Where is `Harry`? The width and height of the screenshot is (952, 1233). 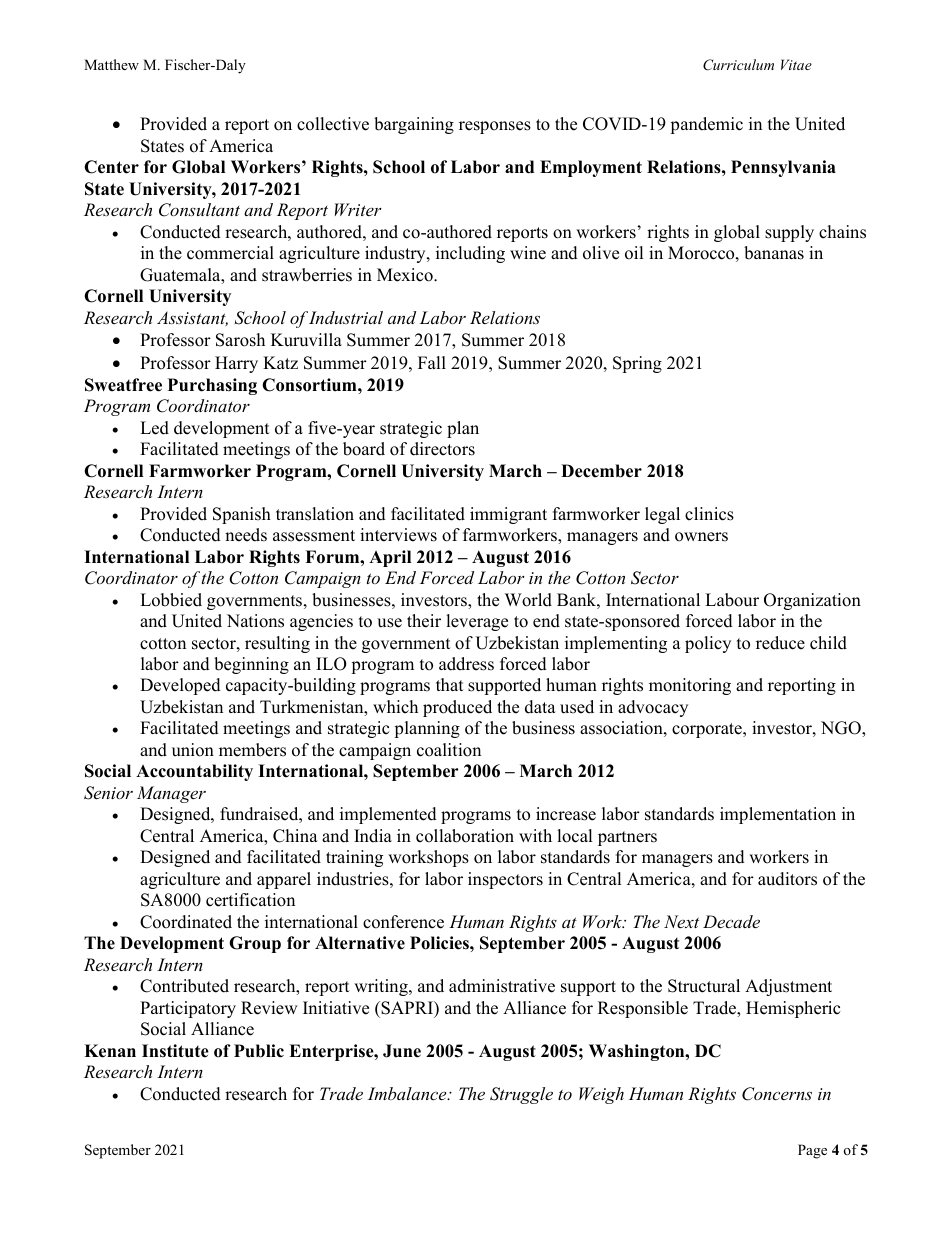 Harry is located at coordinates (236, 364).
